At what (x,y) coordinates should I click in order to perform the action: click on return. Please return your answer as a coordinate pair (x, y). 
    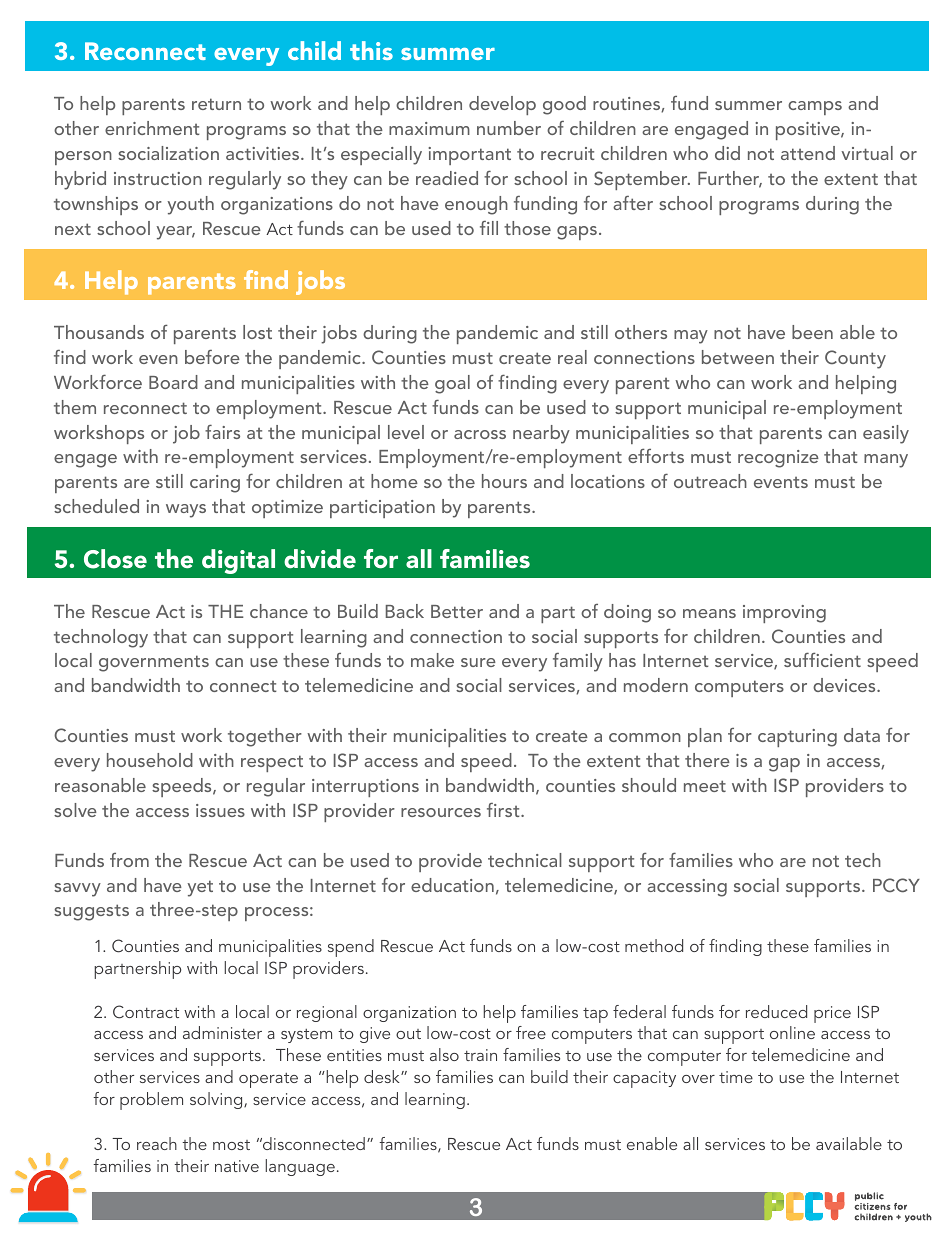
    Looking at the image, I should click on (216, 104).
